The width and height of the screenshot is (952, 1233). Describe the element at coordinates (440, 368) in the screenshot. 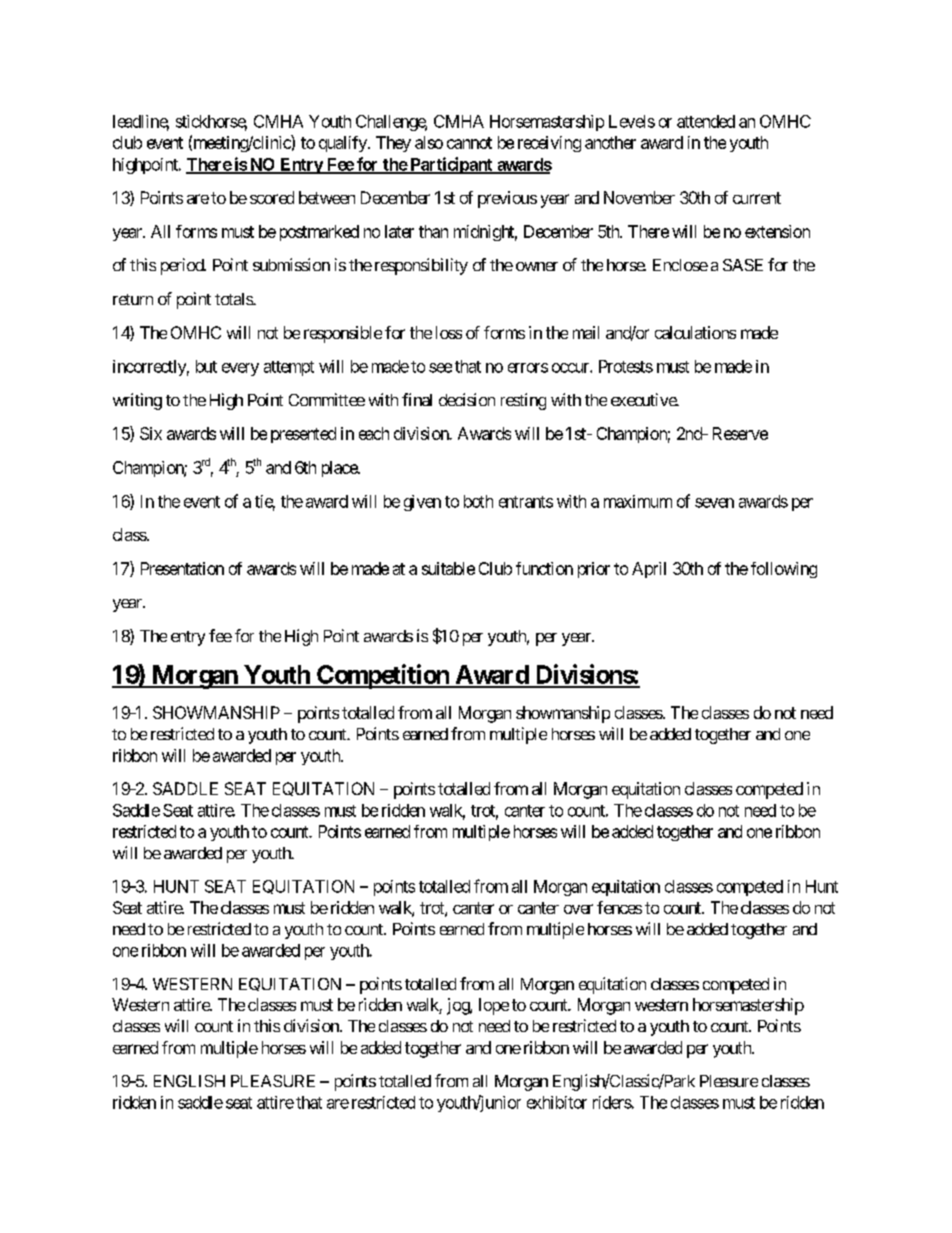

I see `see` at that location.
